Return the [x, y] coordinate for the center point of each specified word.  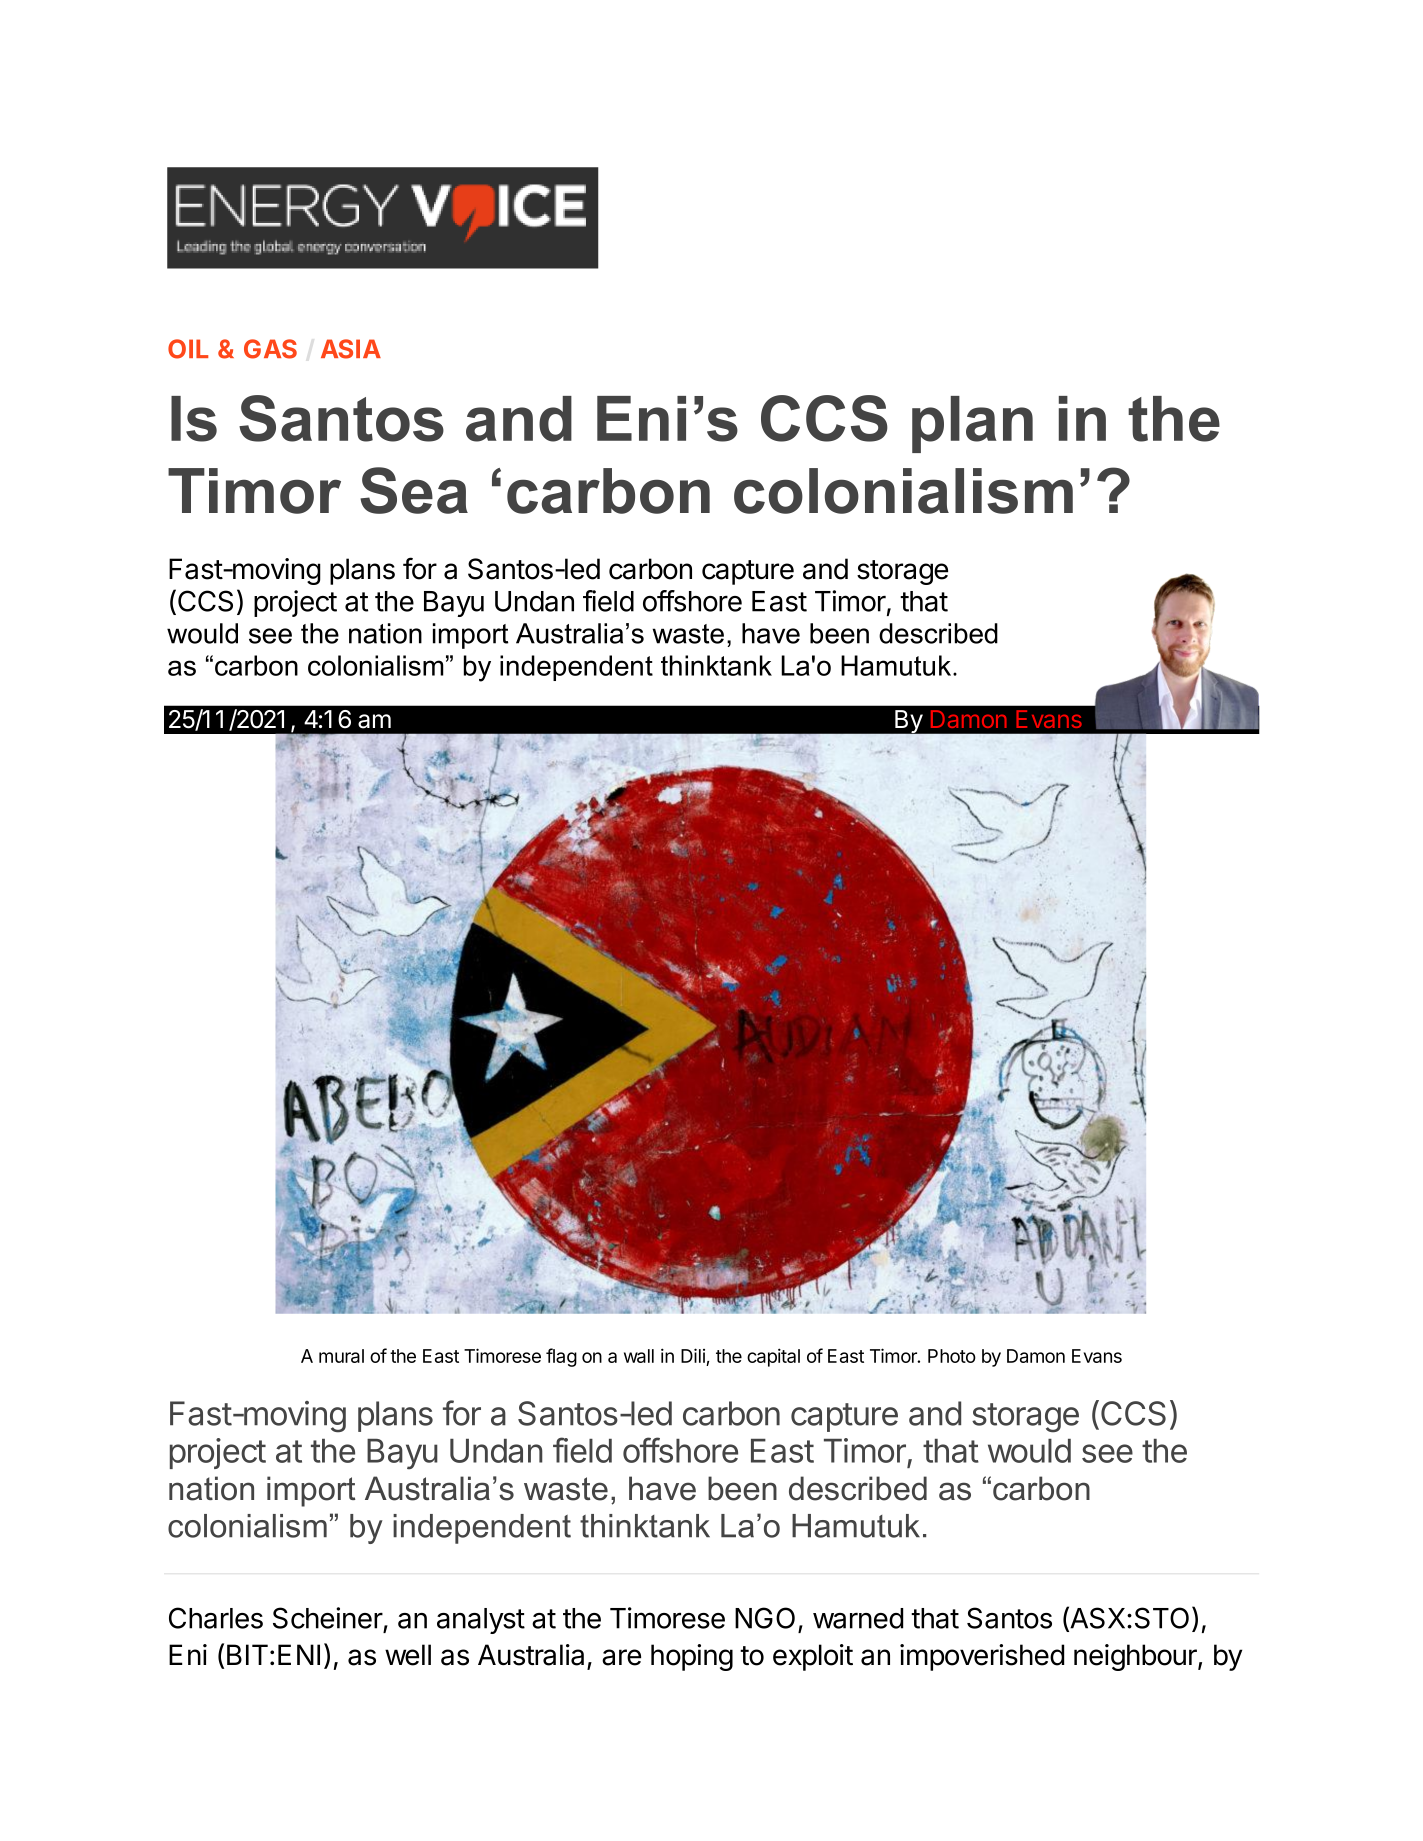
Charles [216, 1618]
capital [773, 1357]
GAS [270, 349]
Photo [952, 1356]
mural [341, 1356]
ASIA [351, 349]
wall [639, 1356]
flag [561, 1357]
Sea [414, 490]
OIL [188, 349]
